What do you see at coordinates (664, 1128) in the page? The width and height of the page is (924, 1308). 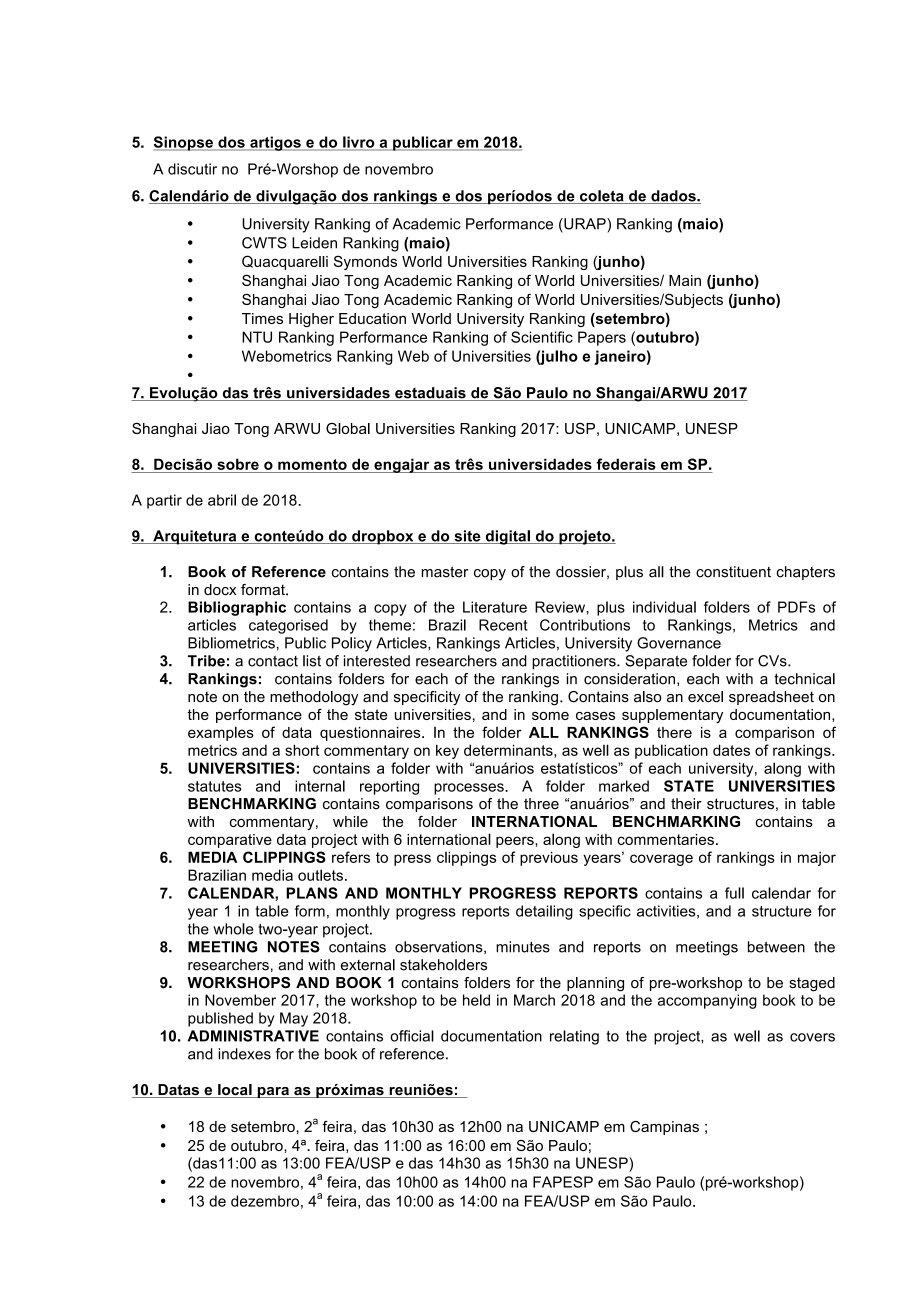 I see `Campinas` at bounding box center [664, 1128].
